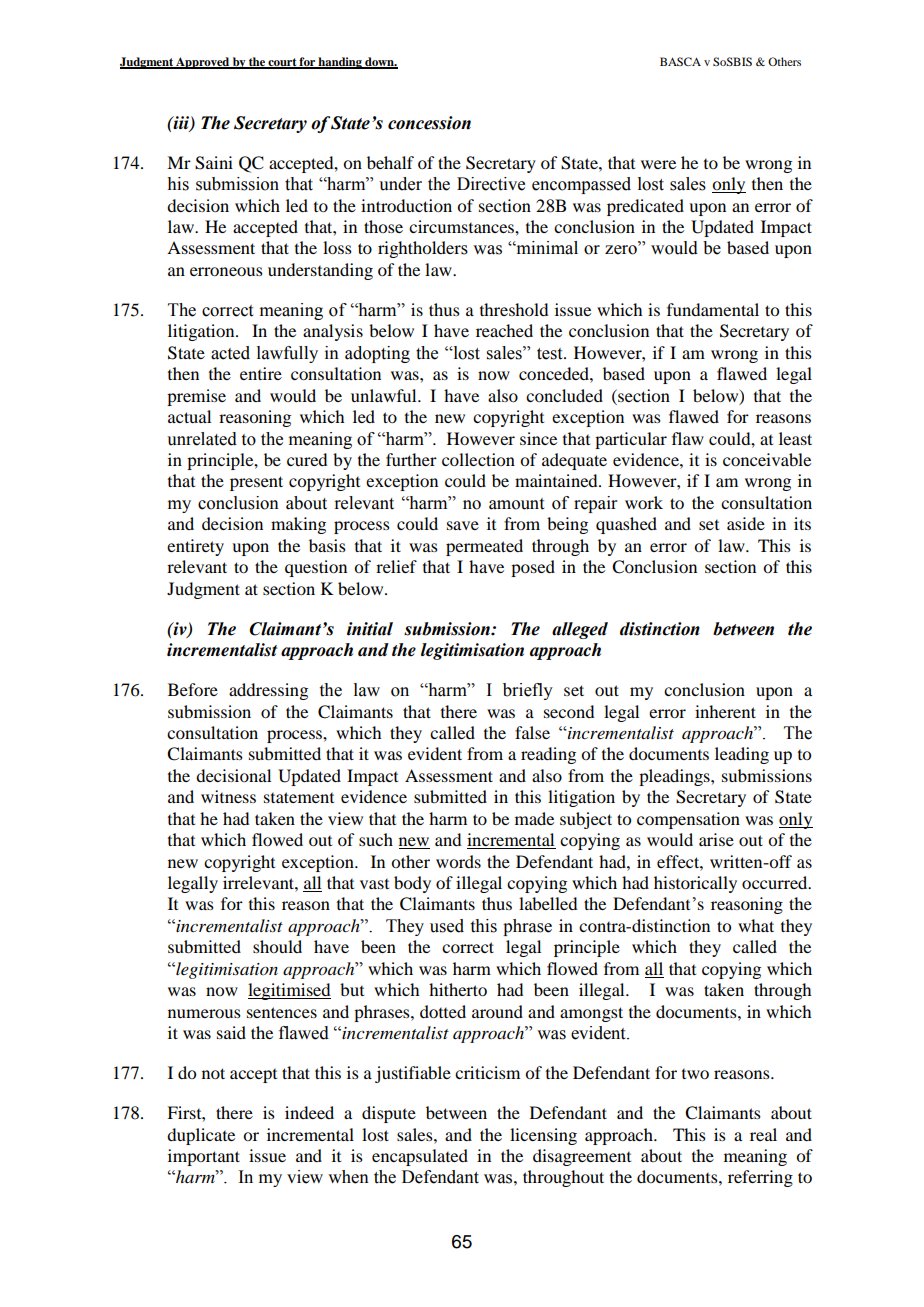 Image resolution: width=924 pixels, height=1307 pixels. I want to click on addressing, so click(268, 691).
